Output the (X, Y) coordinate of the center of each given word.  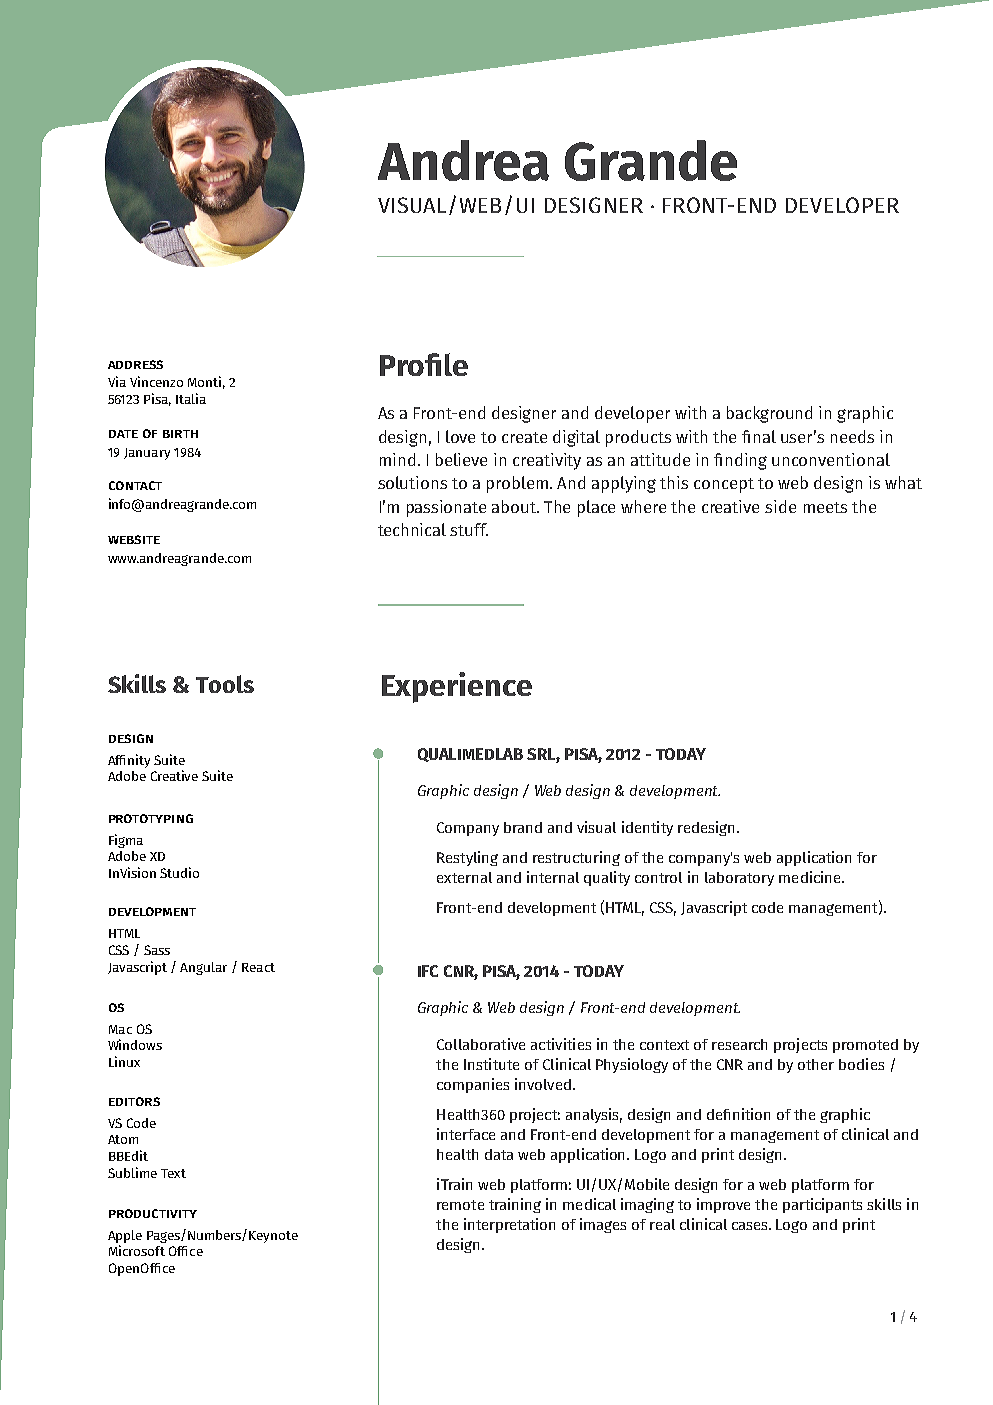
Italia (191, 398)
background (769, 414)
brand (523, 827)
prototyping (151, 818)
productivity (153, 1213)
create (524, 437)
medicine (811, 877)
